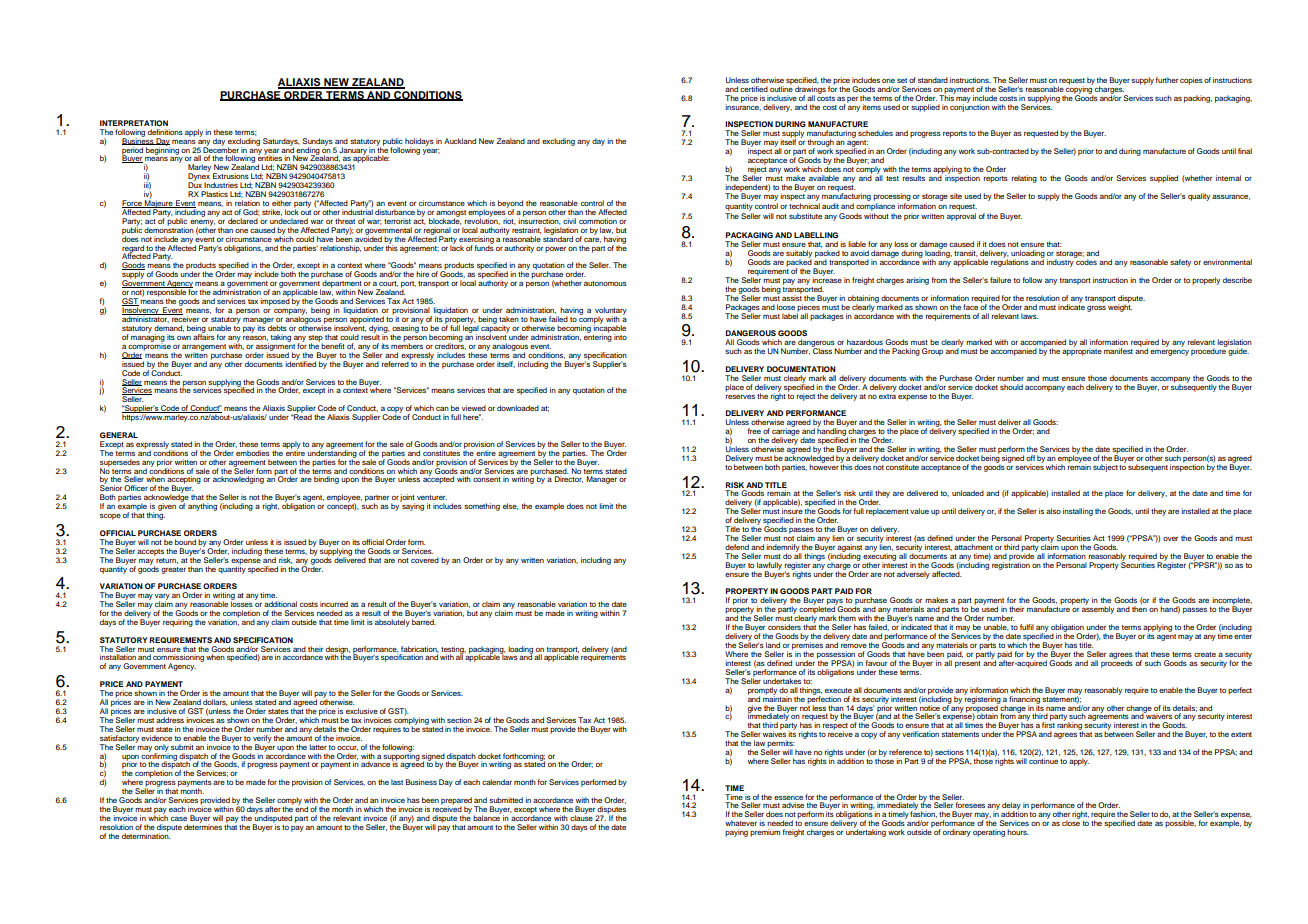 Image resolution: width=1308 pixels, height=924 pixels. What do you see at coordinates (1078, 512) in the screenshot?
I see `installing` at bounding box center [1078, 512].
